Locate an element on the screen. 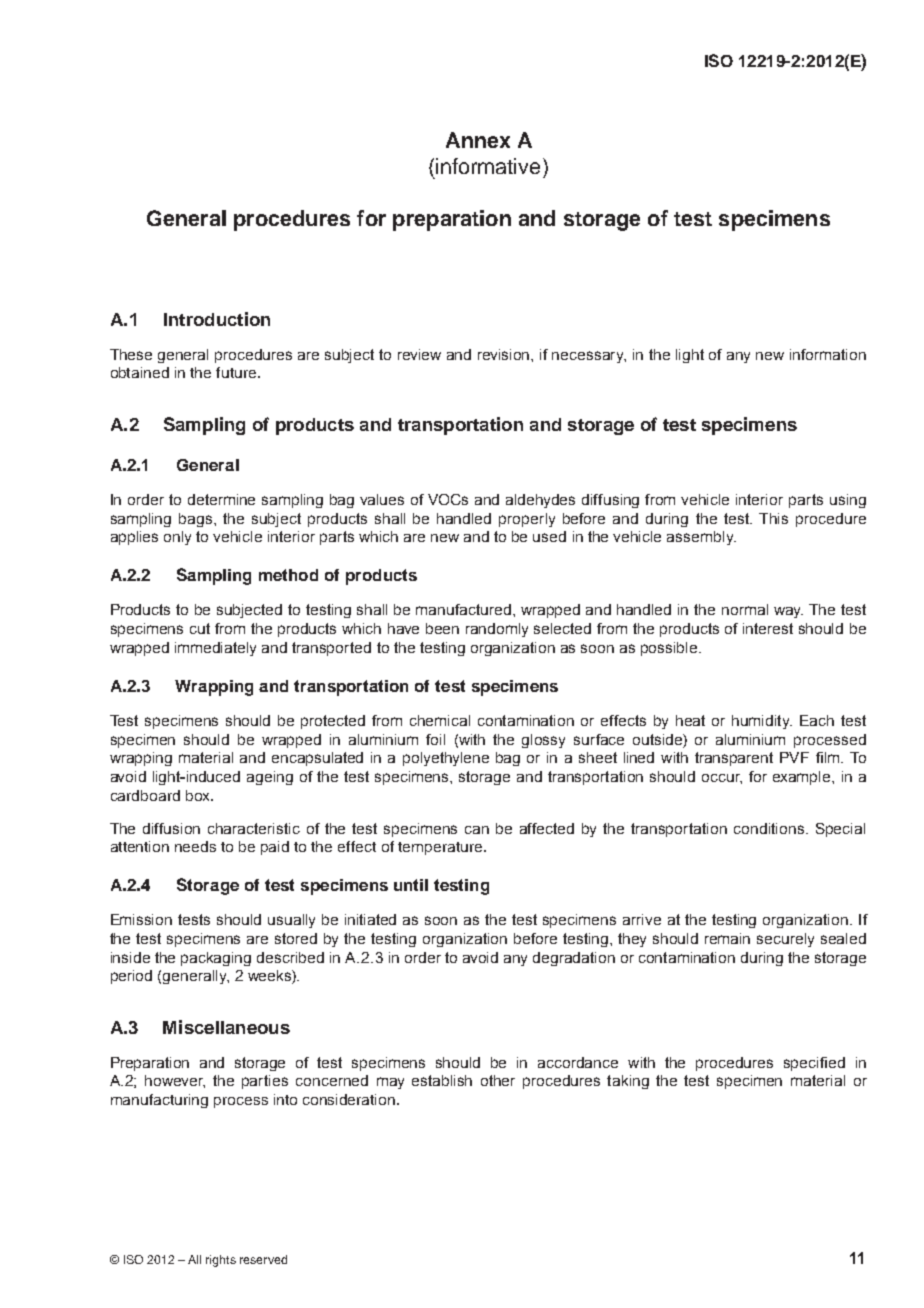 This screenshot has width=924, height=1308. properly is located at coordinates (527, 520).
